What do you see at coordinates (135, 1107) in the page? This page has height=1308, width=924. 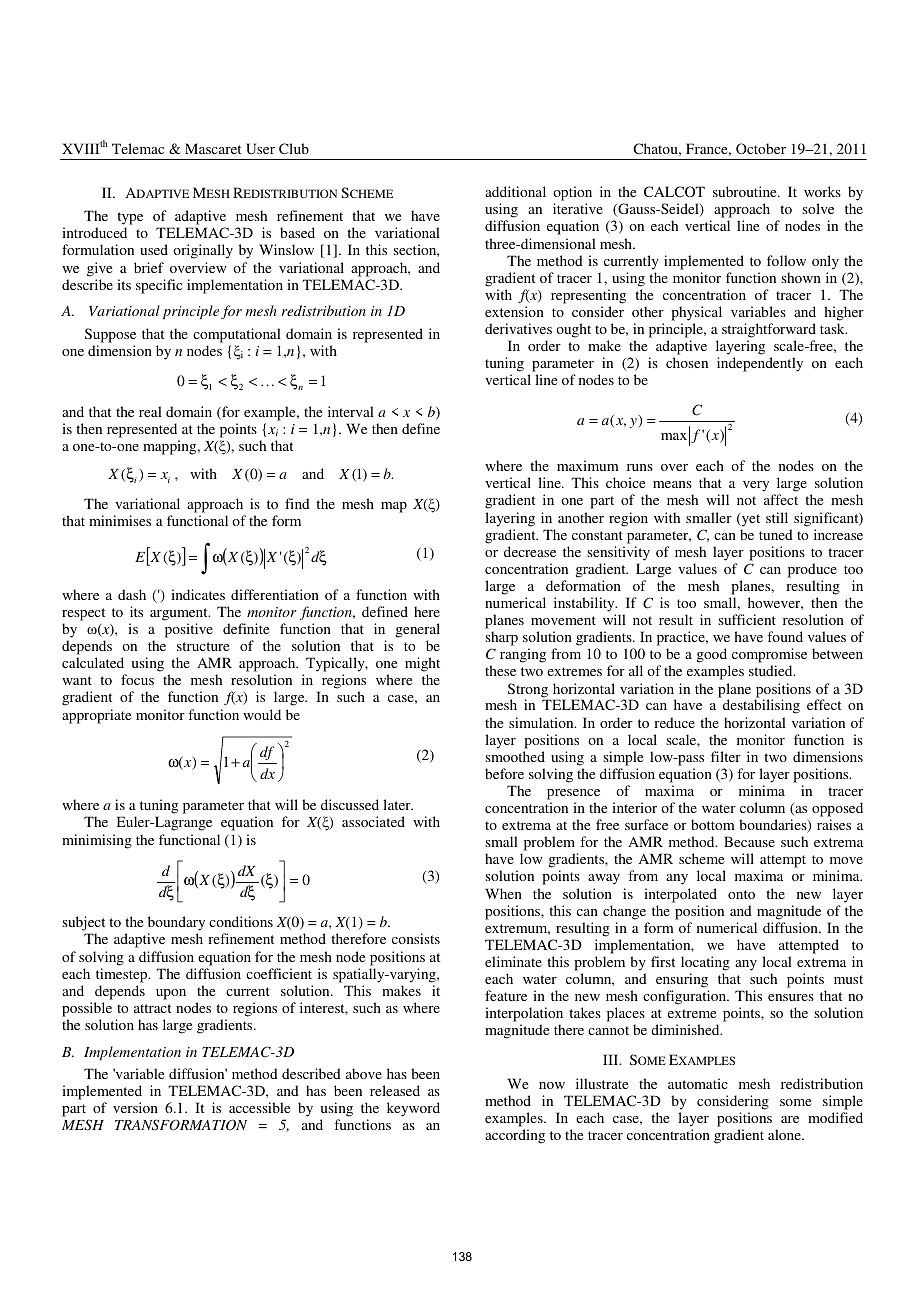 I see `version` at bounding box center [135, 1107].
